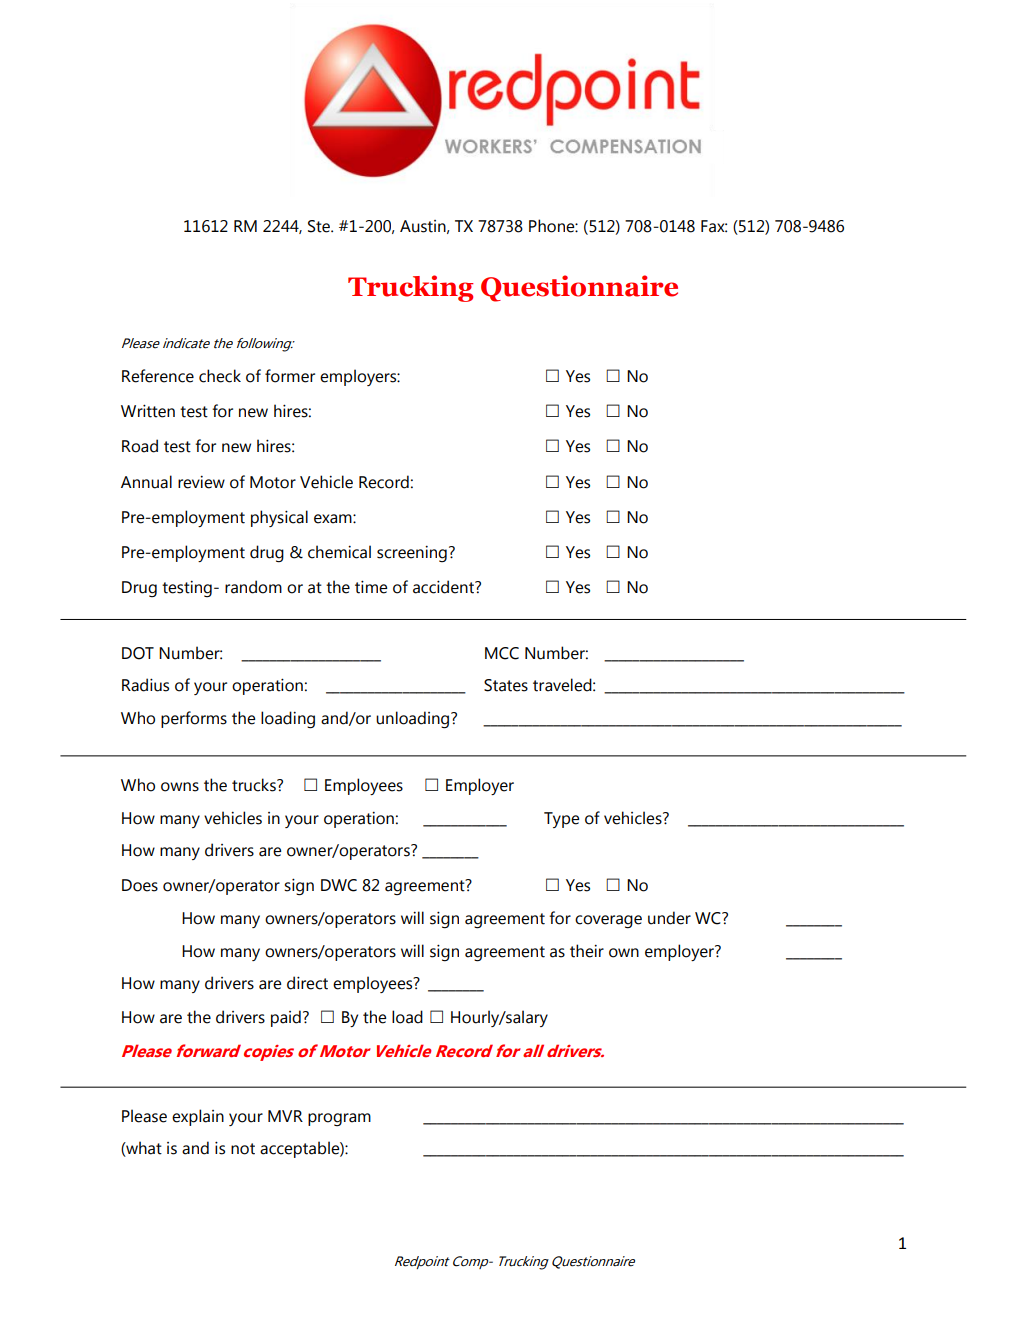  Describe the element at coordinates (320, 226) in the page. I see `Ste` at that location.
